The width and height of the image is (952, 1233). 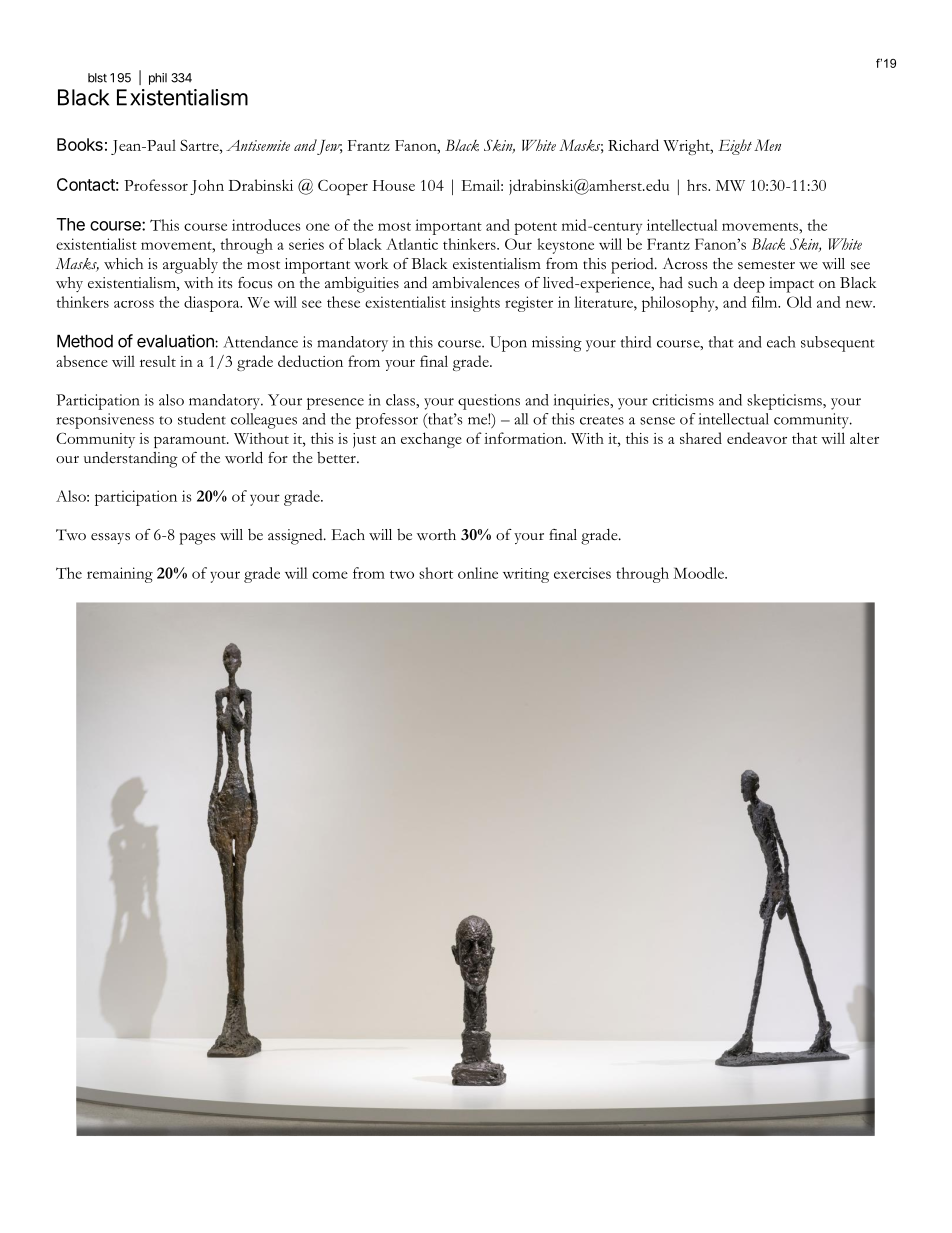 I want to click on subsequent, so click(x=837, y=344).
